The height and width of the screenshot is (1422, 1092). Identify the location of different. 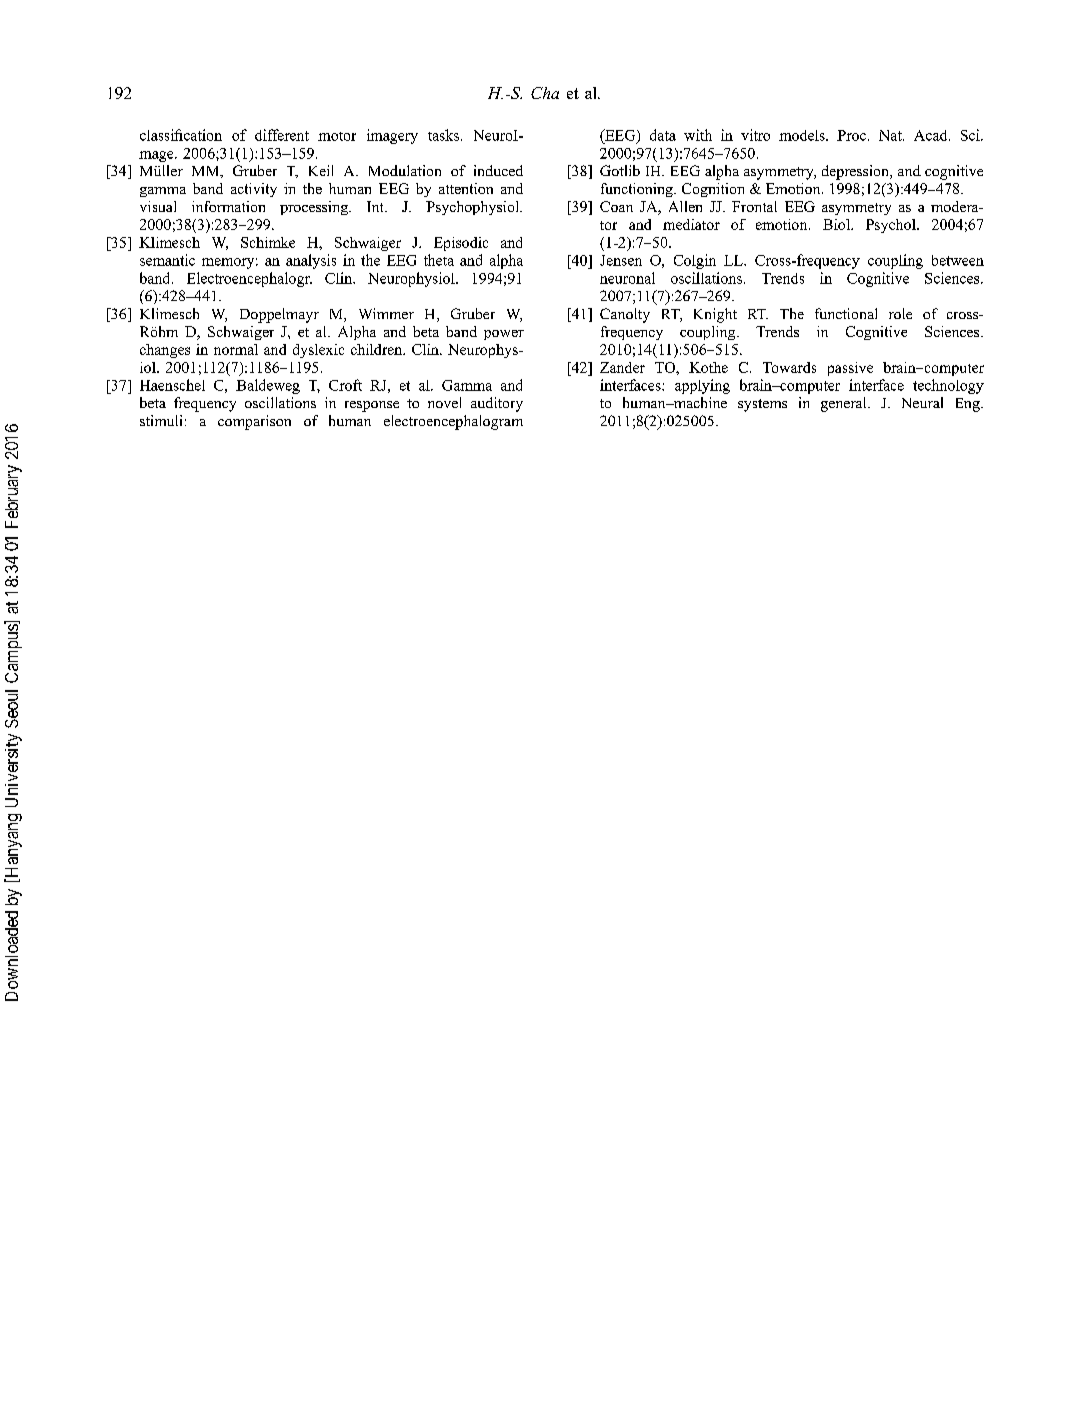
(282, 135).
